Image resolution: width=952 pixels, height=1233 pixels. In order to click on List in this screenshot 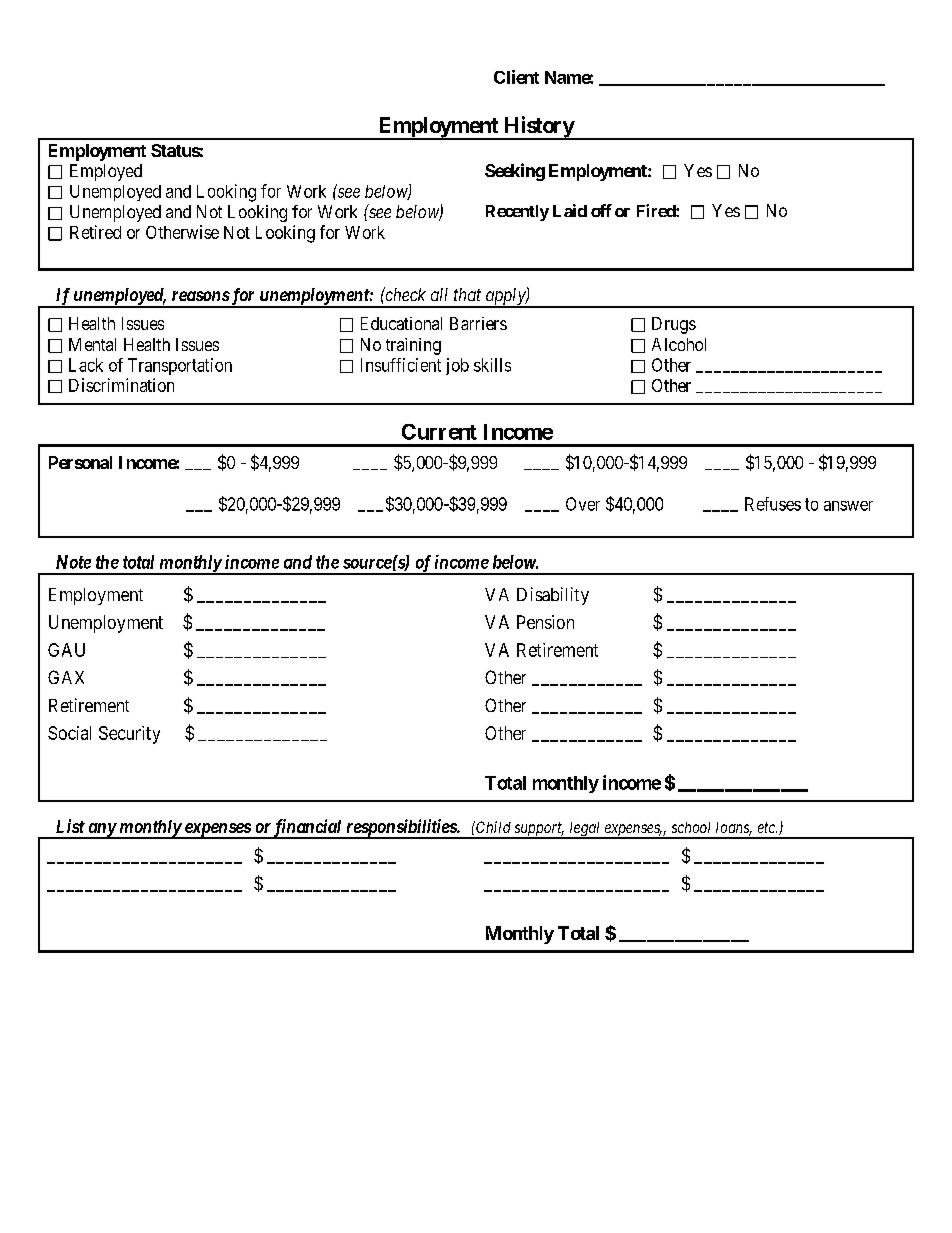, I will do `click(70, 826)`.
